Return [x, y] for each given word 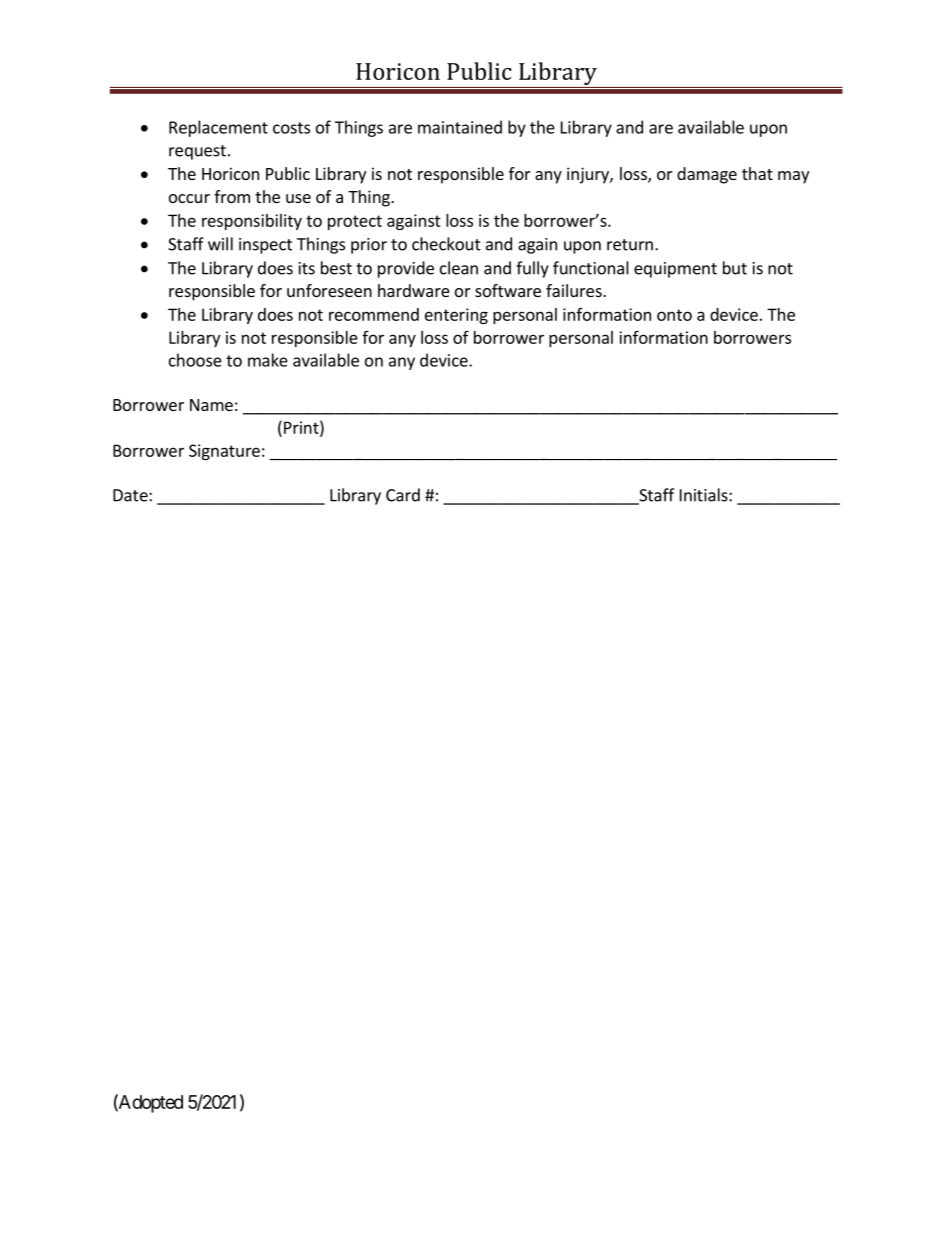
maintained [460, 127]
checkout [446, 244]
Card [403, 495]
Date [131, 495]
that [757, 173]
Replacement [218, 128]
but [735, 268]
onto [674, 315]
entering [456, 316]
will [220, 244]
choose [195, 360]
